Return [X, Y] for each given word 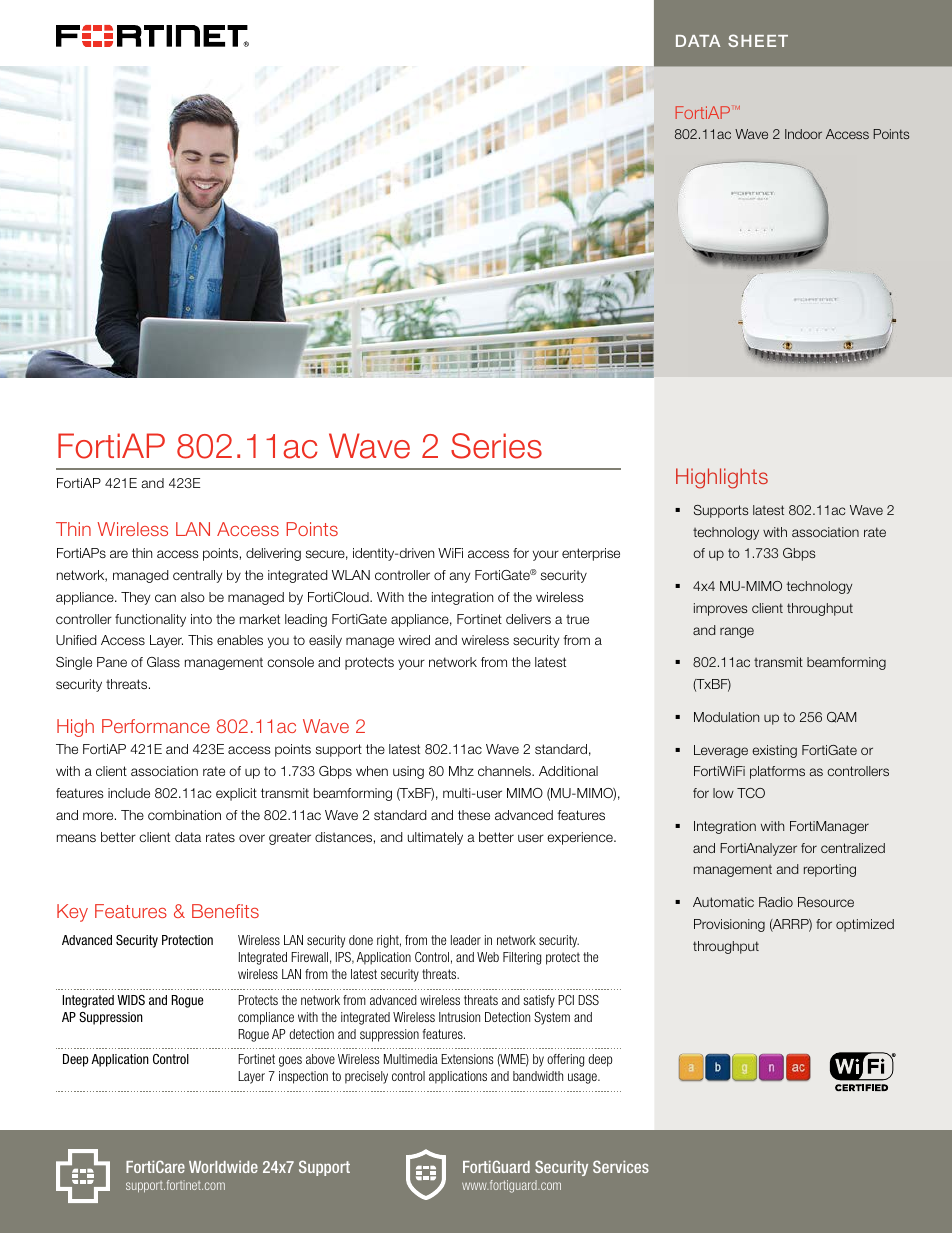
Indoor [803, 134]
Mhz [461, 771]
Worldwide [223, 1166]
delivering [273, 554]
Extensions [467, 1059]
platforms [777, 772]
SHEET [758, 40]
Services [621, 1166]
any [459, 577]
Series [496, 446]
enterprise [591, 554]
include [129, 793]
